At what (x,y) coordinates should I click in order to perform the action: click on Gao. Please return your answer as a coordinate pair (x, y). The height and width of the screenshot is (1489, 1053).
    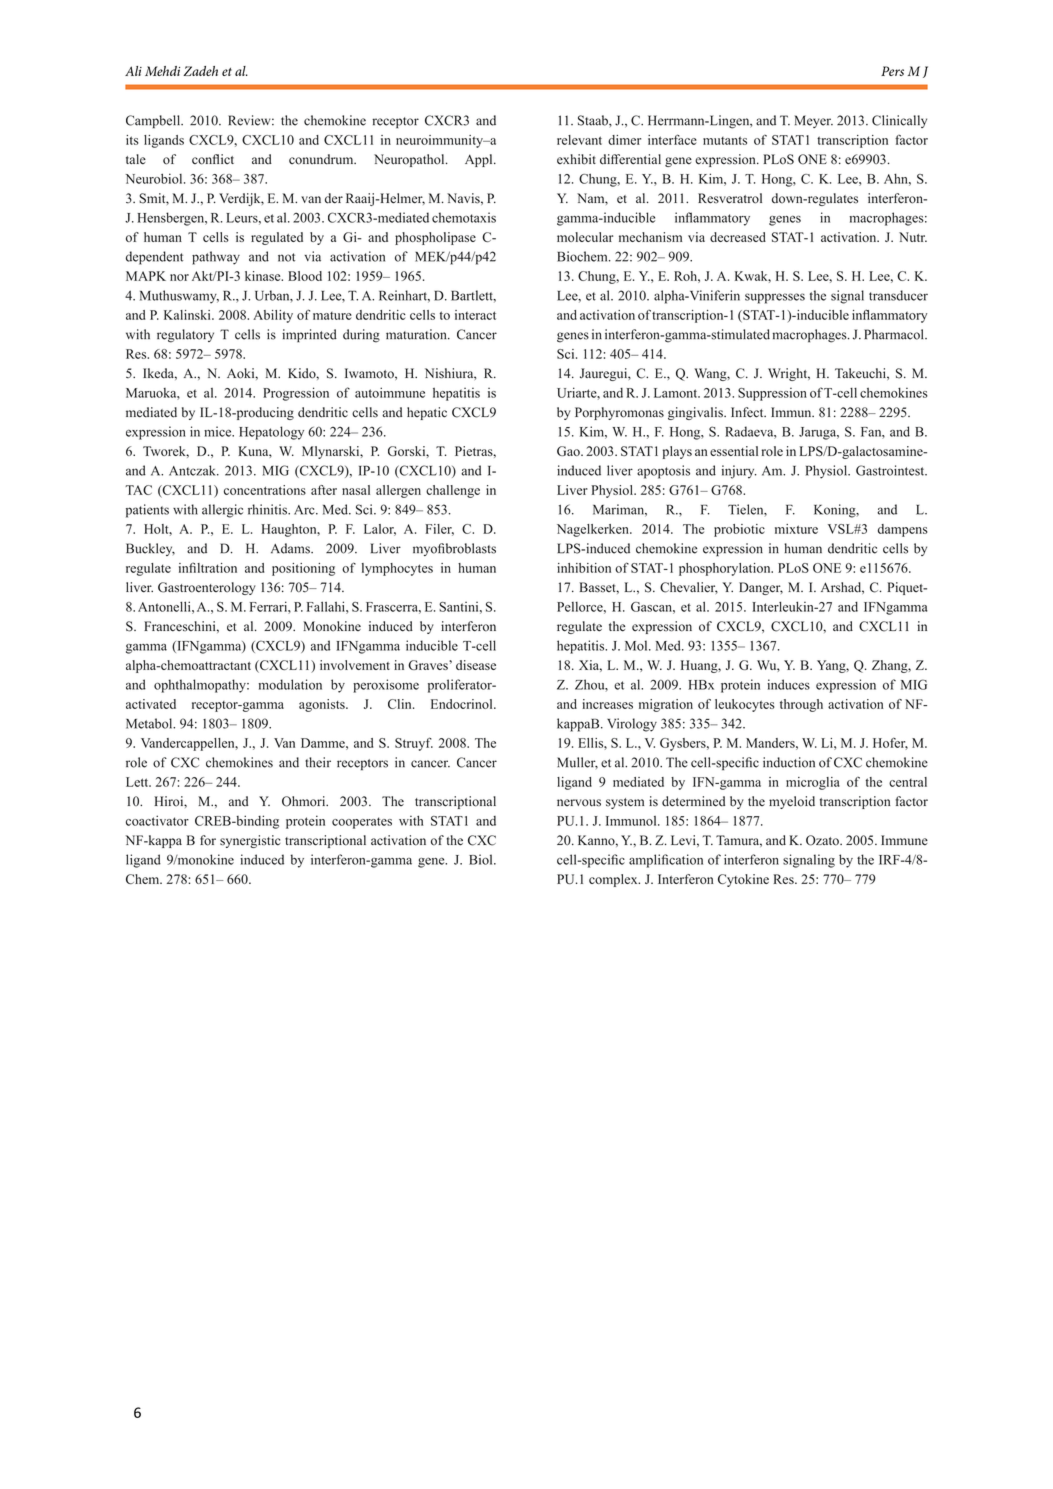
    Looking at the image, I should click on (569, 451).
